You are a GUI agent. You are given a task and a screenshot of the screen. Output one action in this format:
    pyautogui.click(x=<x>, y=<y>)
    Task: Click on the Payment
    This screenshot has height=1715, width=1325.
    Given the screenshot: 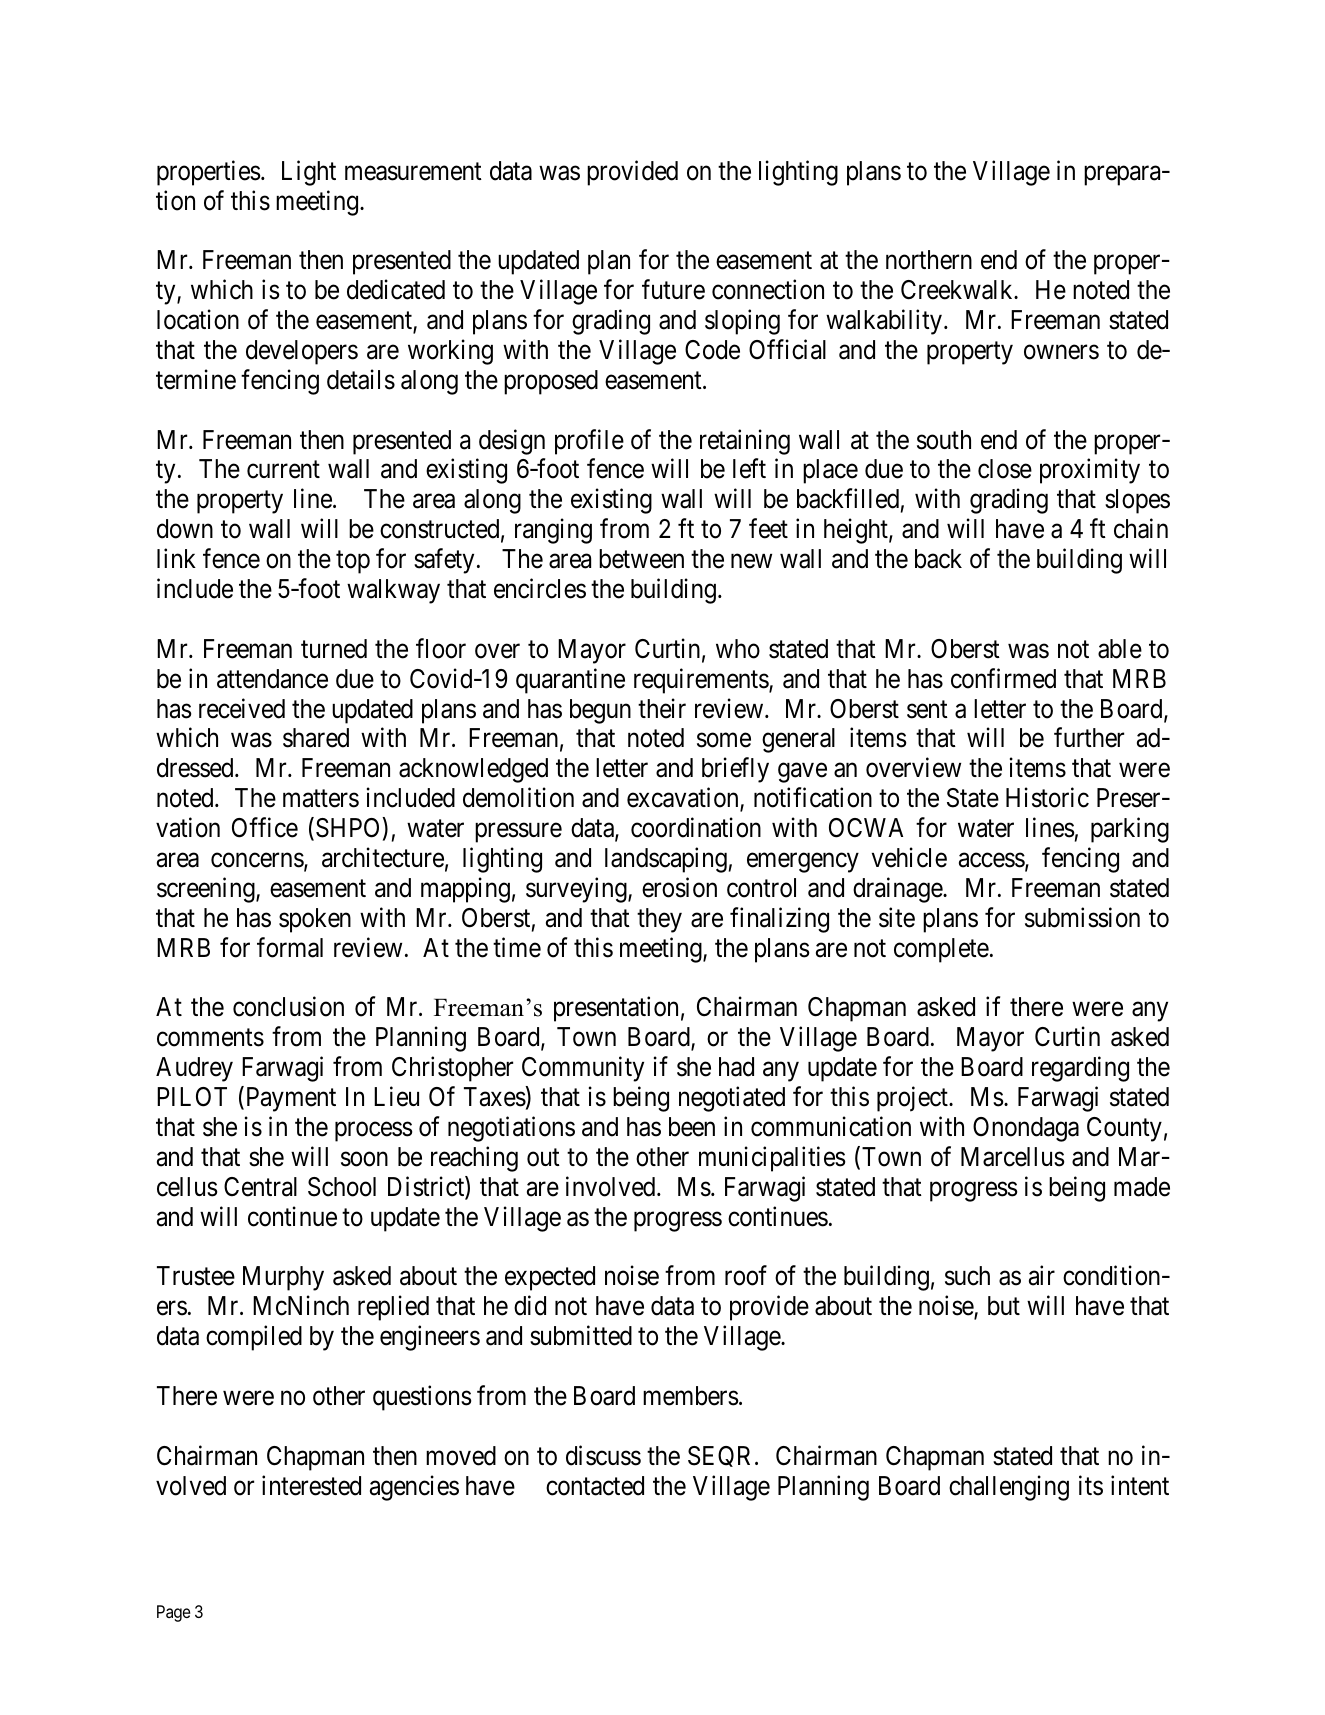 What is the action you would take?
    pyautogui.click(x=289, y=1099)
